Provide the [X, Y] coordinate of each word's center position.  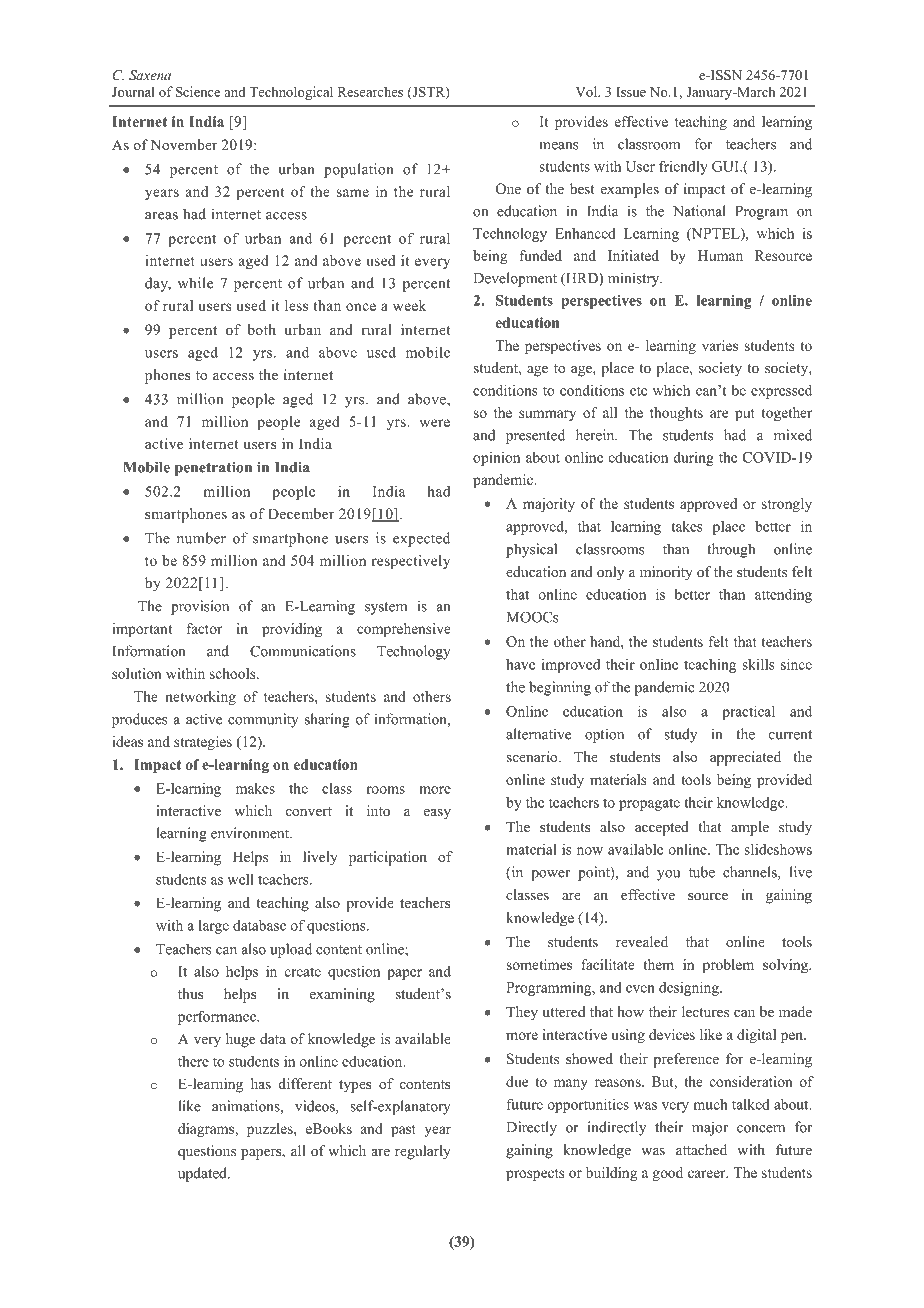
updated [203, 1174]
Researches [370, 91]
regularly [423, 1152]
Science [198, 91]
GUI [726, 166]
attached [701, 1149]
